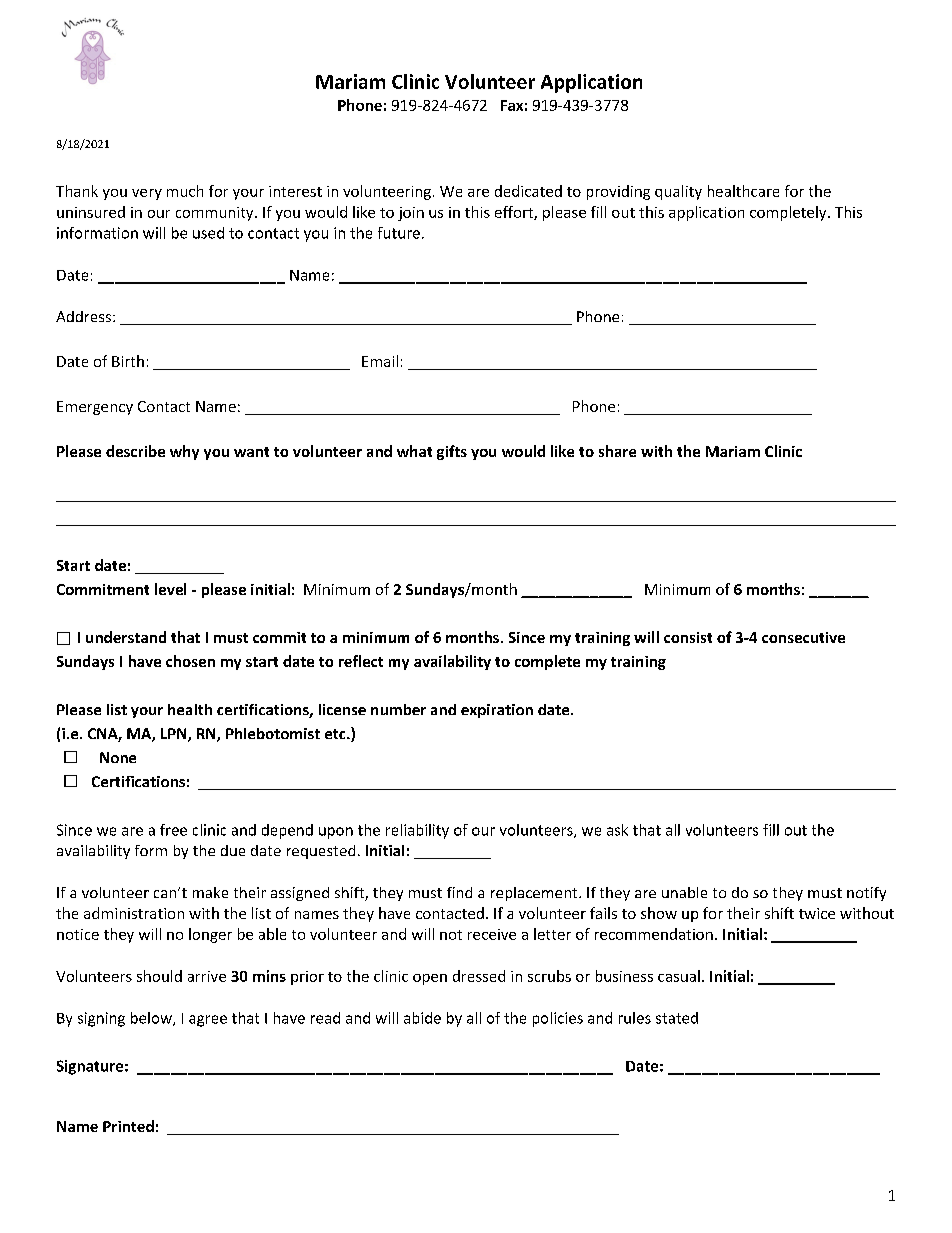 This screenshot has height=1233, width=952. Describe the element at coordinates (678, 192) in the screenshot. I see `quality` at that location.
